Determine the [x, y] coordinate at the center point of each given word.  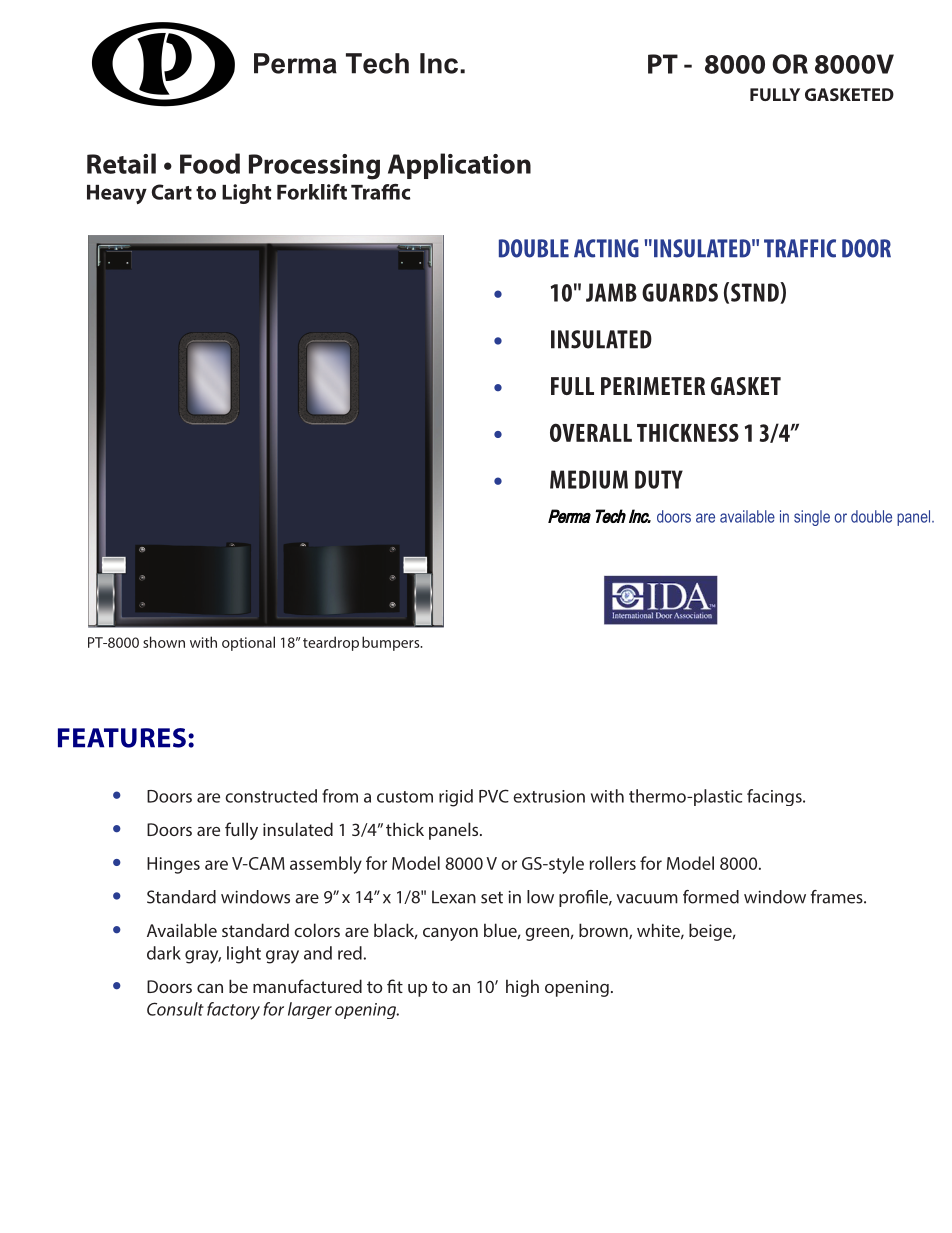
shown [164, 642]
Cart [172, 192]
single [812, 518]
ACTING [606, 248]
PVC [494, 796]
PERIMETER [653, 386]
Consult [175, 1009]
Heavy [117, 194]
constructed [271, 796]
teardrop [331, 643]
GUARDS [680, 292]
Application [459, 166]
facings [775, 797]
